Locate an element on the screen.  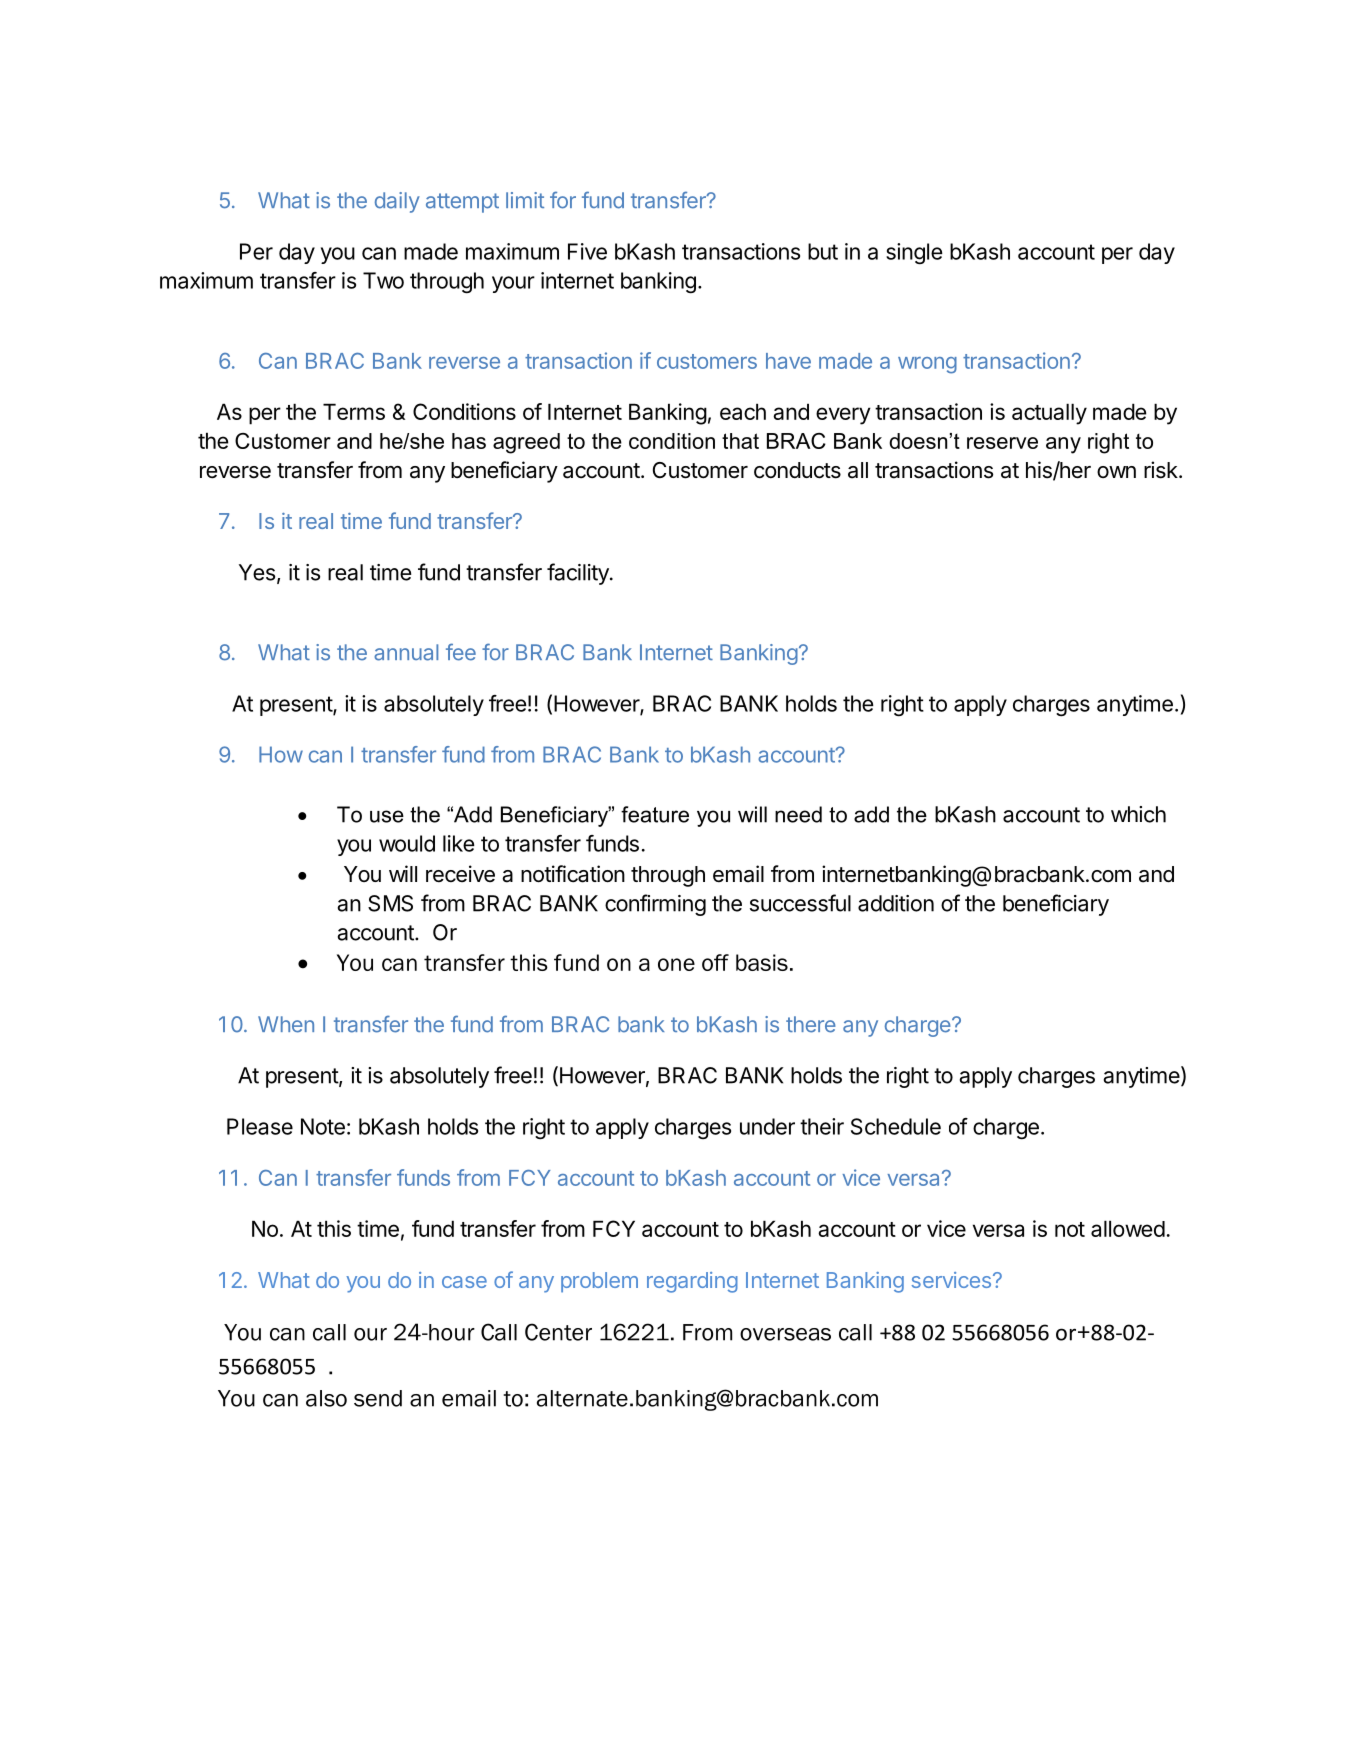
daily is located at coordinates (397, 202).
